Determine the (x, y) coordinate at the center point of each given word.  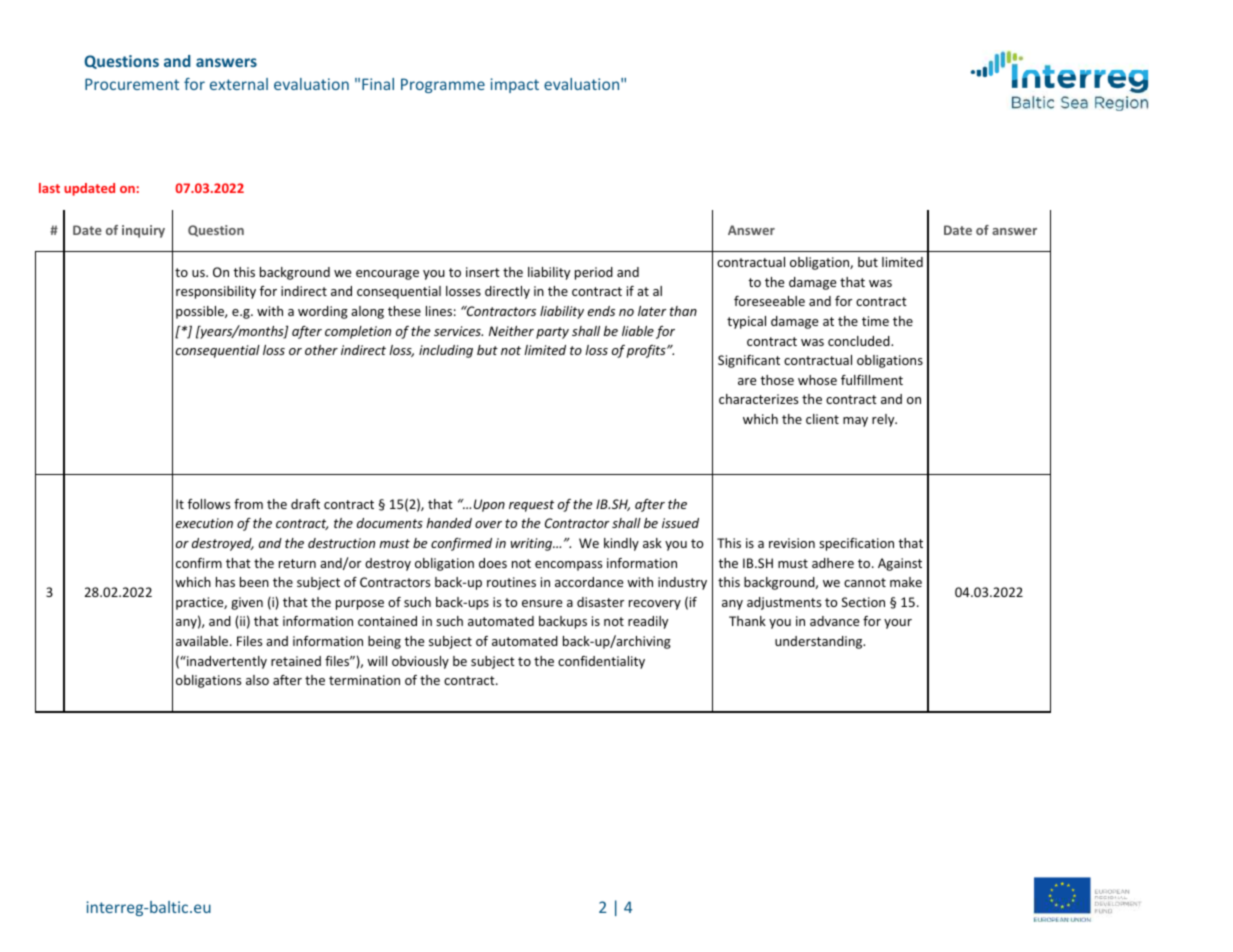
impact (514, 85)
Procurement (132, 84)
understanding (820, 642)
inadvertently (226, 662)
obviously (420, 662)
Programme (443, 85)
